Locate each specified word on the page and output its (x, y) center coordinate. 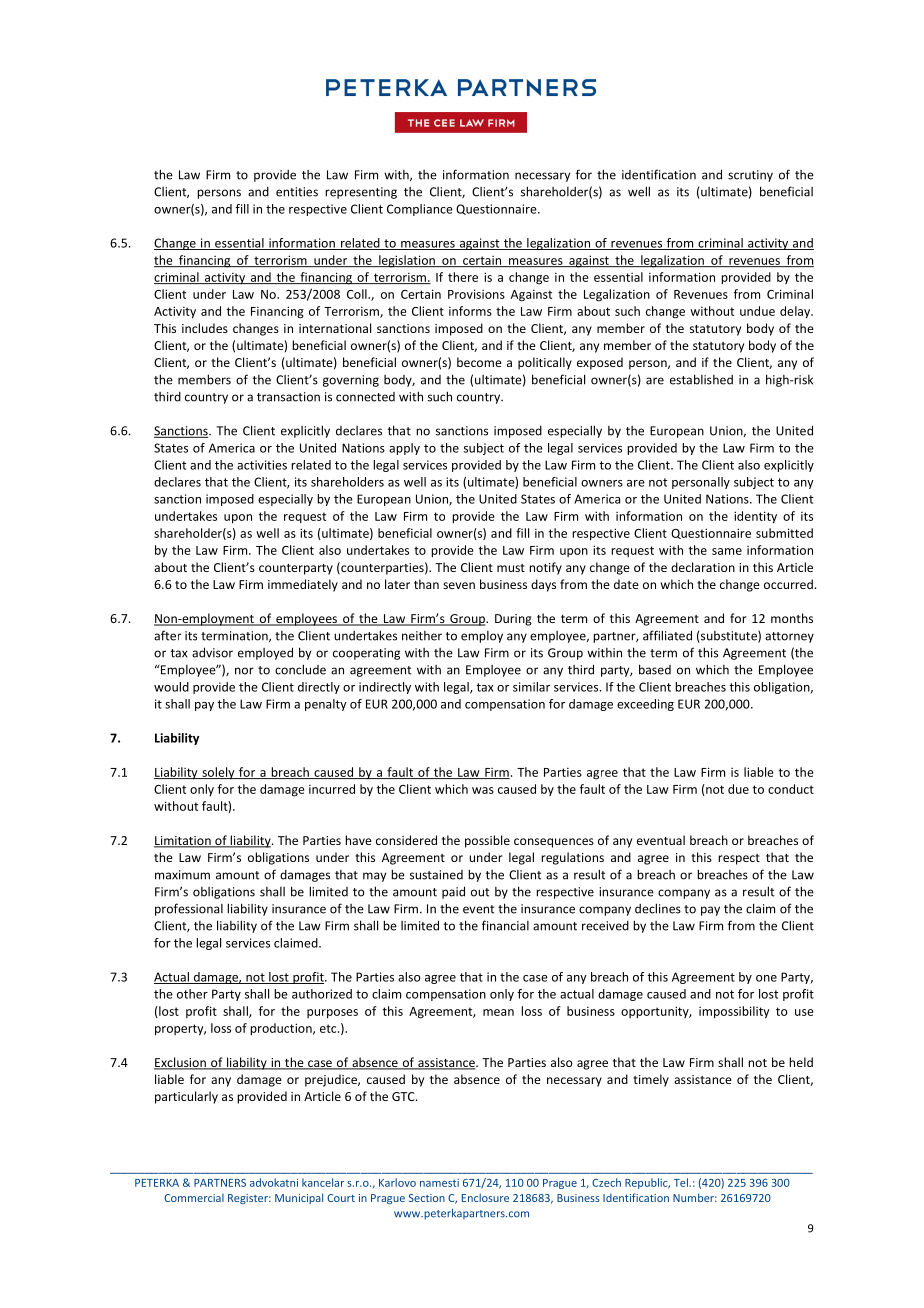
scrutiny (750, 176)
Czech (606, 1182)
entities (297, 192)
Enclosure (485, 1197)
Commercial (194, 1198)
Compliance (420, 210)
